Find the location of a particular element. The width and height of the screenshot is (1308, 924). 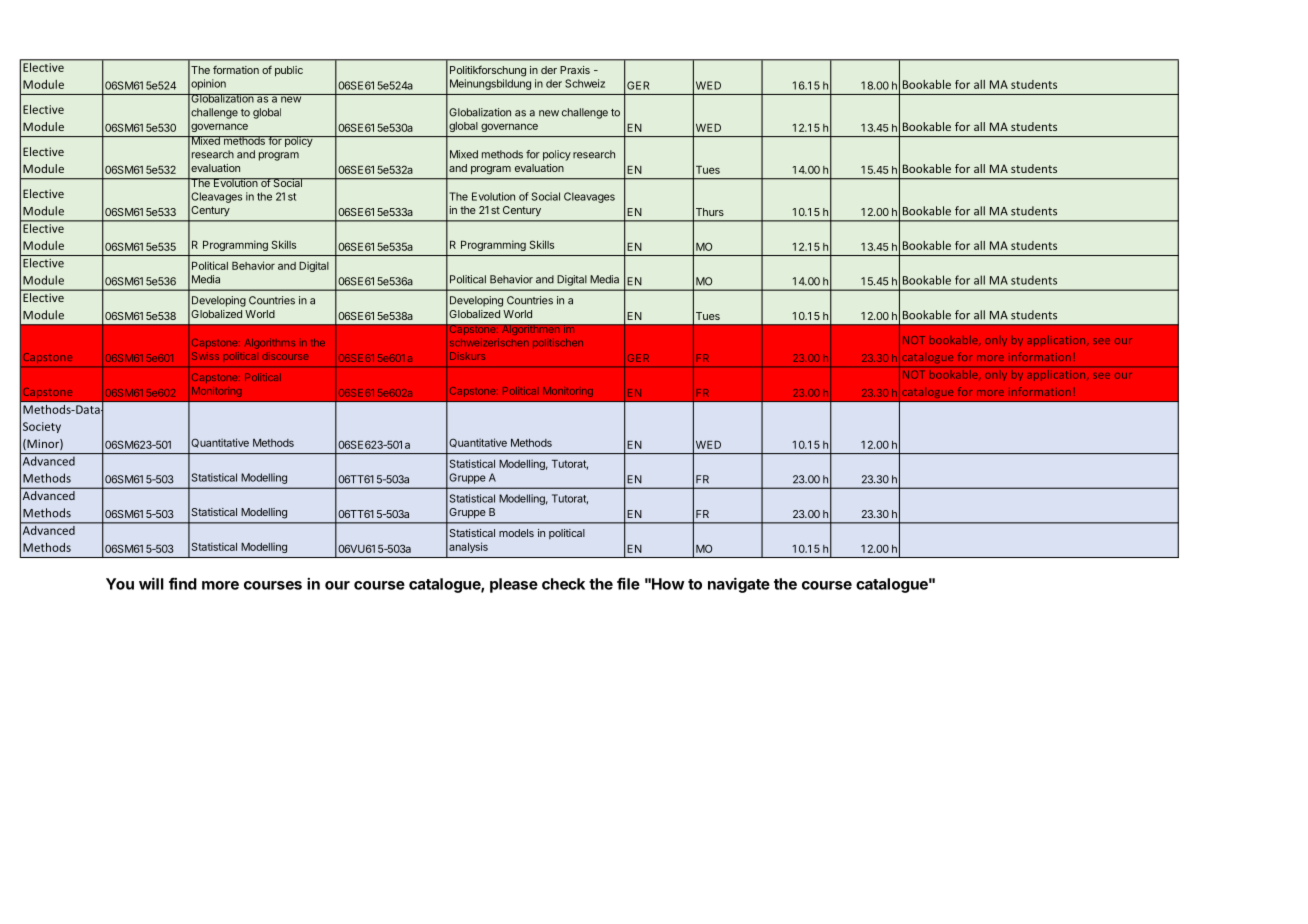

file is located at coordinates (628, 583).
